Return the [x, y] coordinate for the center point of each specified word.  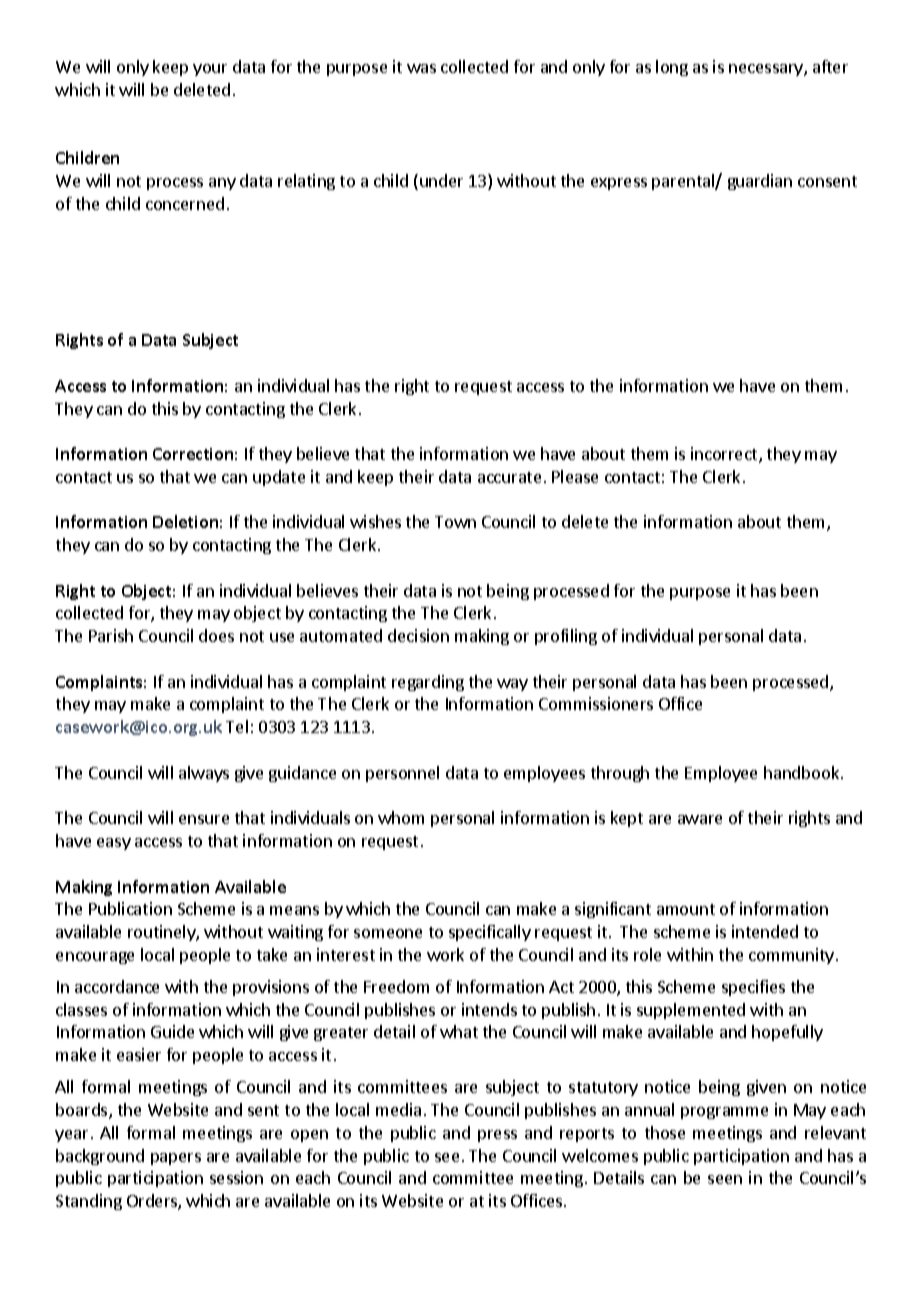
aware [700, 819]
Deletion [185, 521]
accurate [509, 477]
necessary [767, 70]
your [210, 70]
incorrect [725, 455]
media [398, 1109]
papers [176, 1159]
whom [401, 817]
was [421, 68]
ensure [204, 819]
